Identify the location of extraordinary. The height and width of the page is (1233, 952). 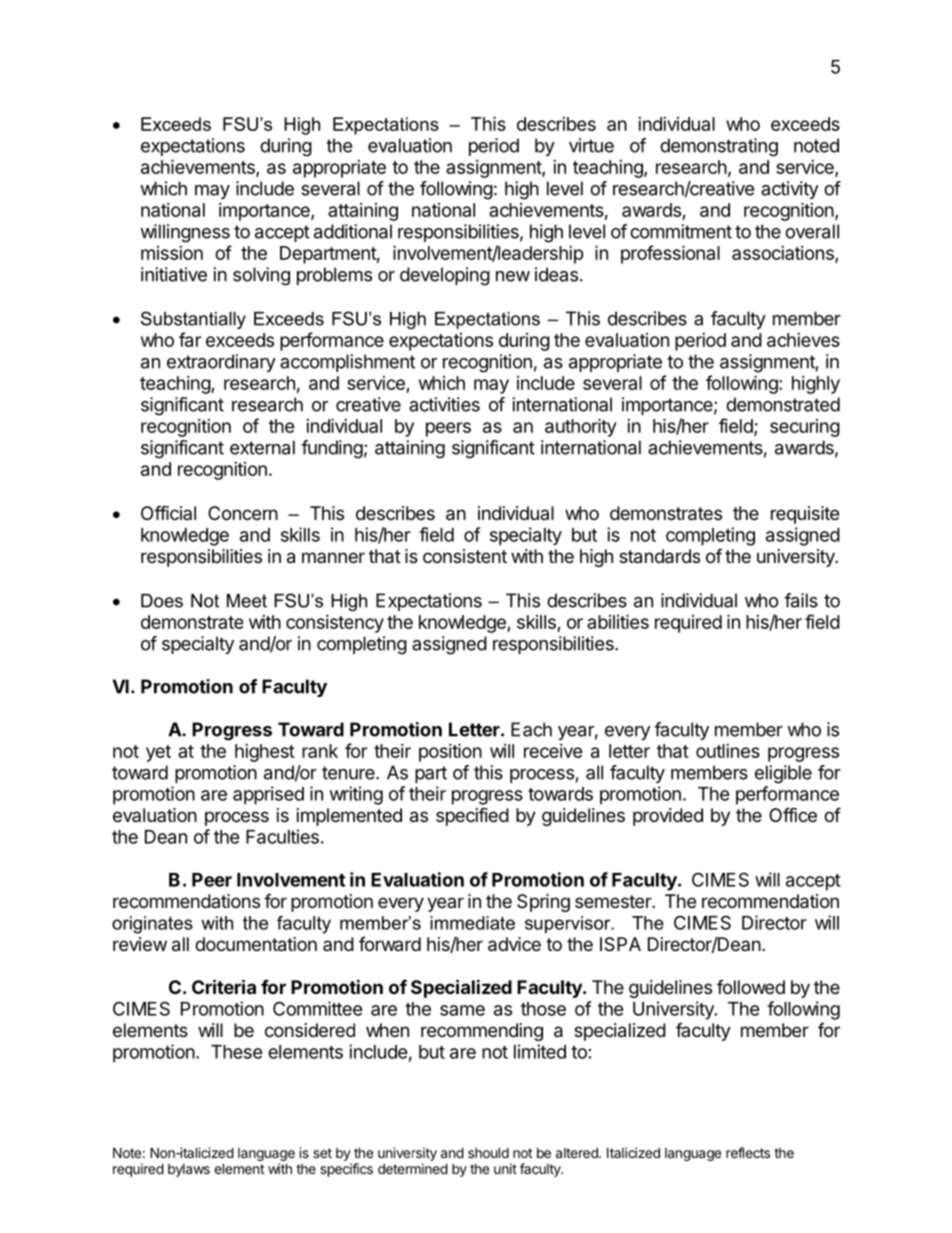
(221, 363).
